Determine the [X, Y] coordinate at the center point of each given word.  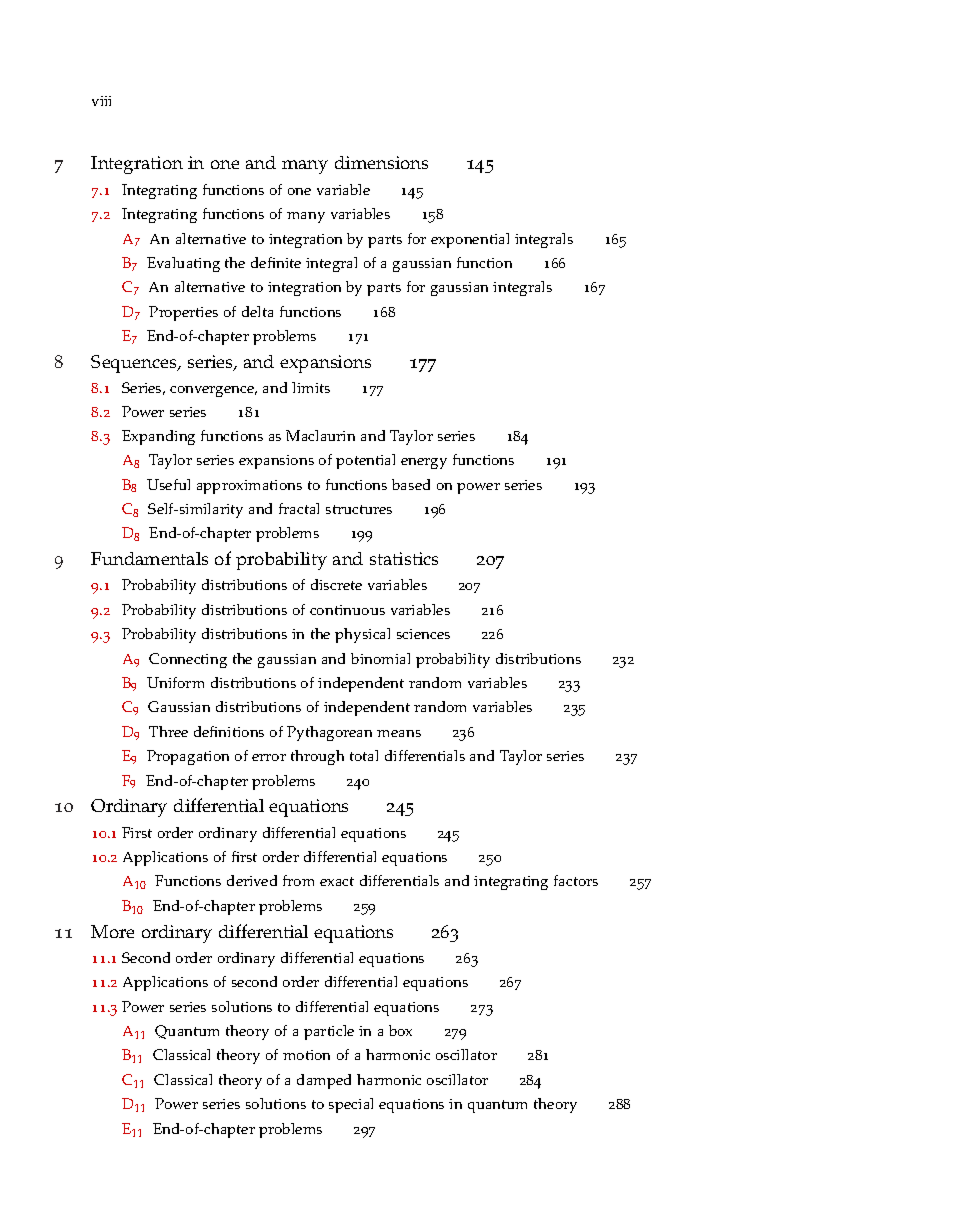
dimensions [381, 162]
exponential [470, 240]
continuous [347, 610]
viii [101, 101]
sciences [423, 634]
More [112, 931]
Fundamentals [149, 558]
